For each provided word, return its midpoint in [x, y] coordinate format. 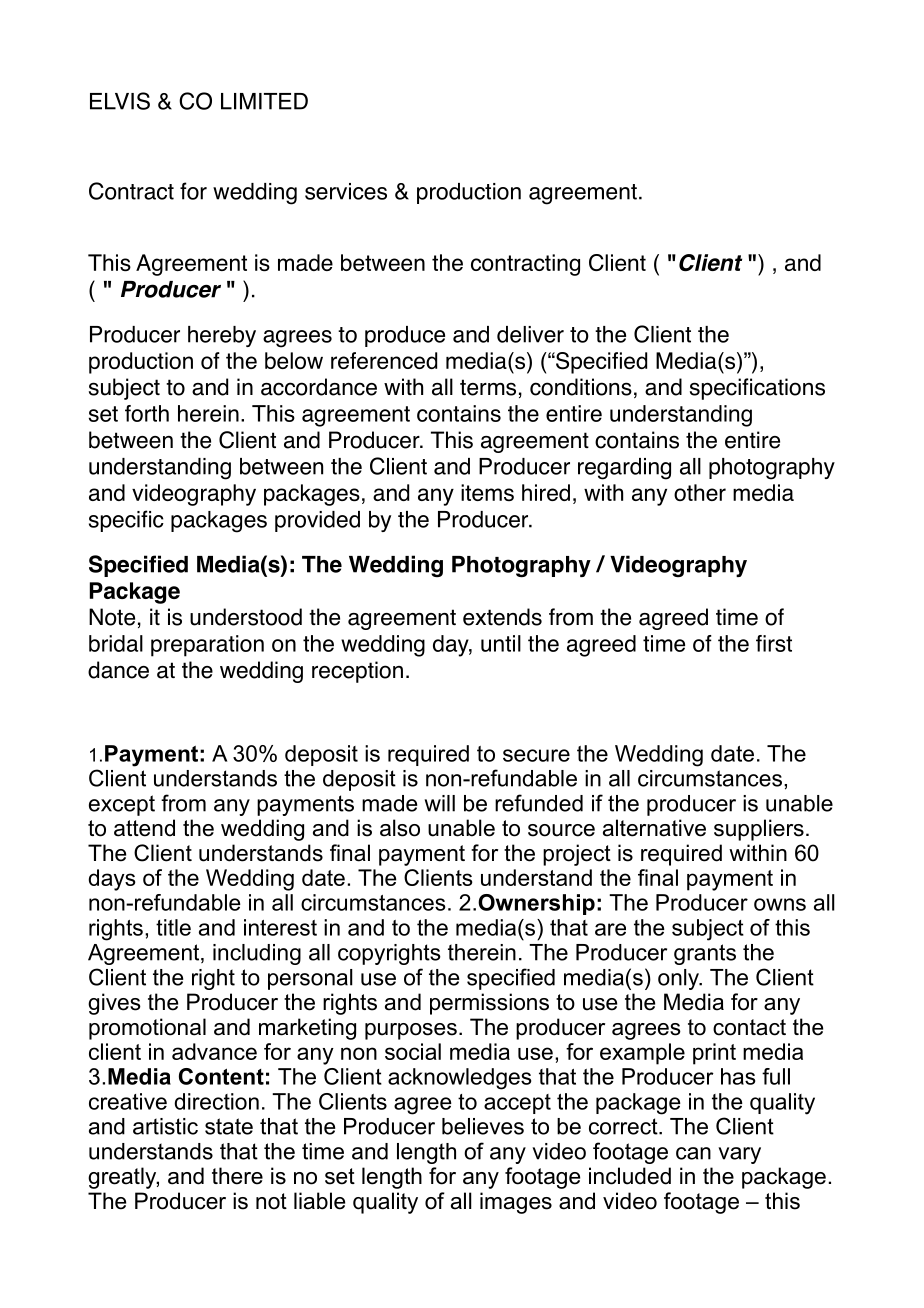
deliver [530, 334]
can [693, 1153]
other [700, 492]
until [501, 643]
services [346, 191]
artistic [165, 1126]
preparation [207, 646]
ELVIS [120, 101]
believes [483, 1126]
